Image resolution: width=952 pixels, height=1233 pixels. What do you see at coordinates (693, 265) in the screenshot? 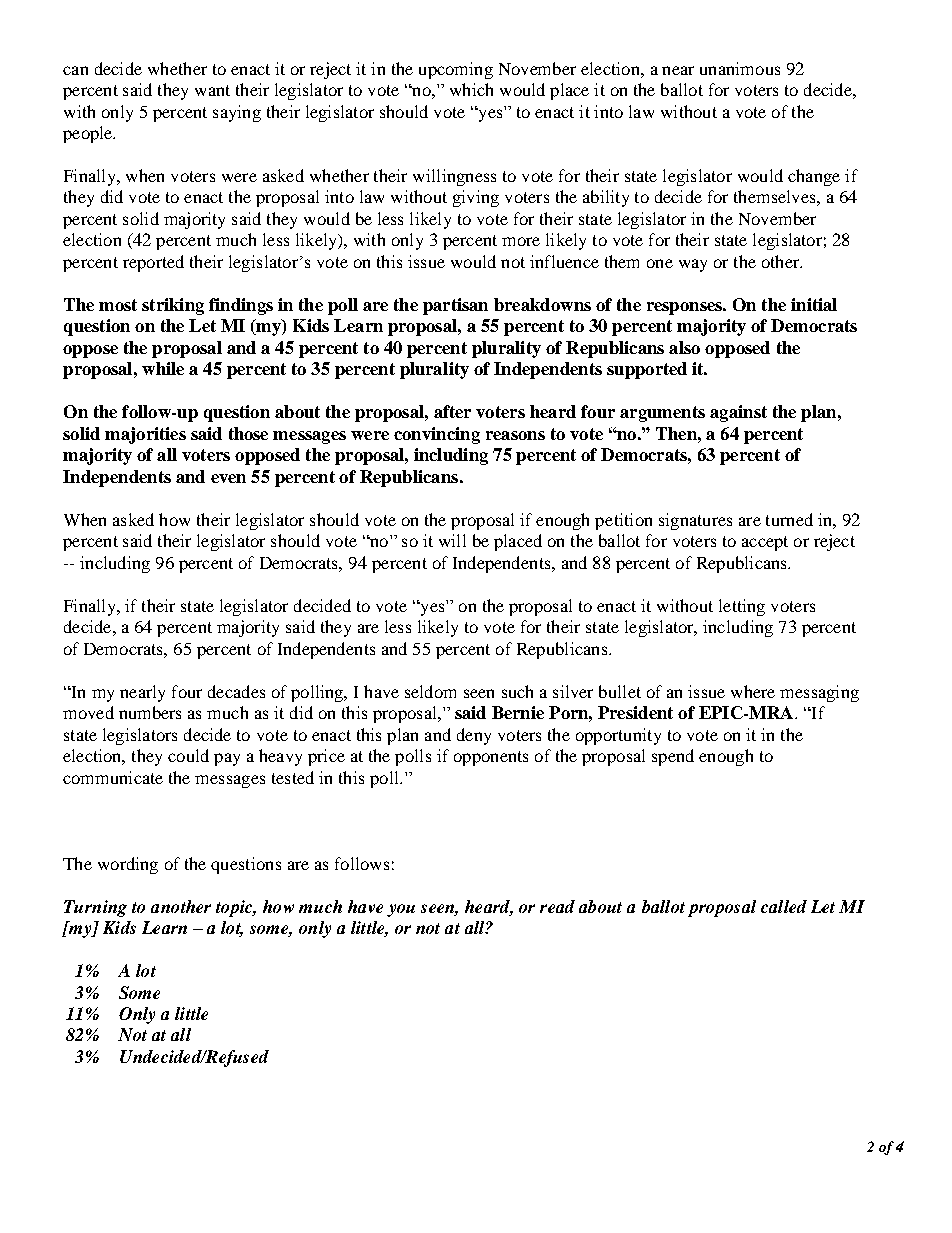
I see `way` at bounding box center [693, 265].
